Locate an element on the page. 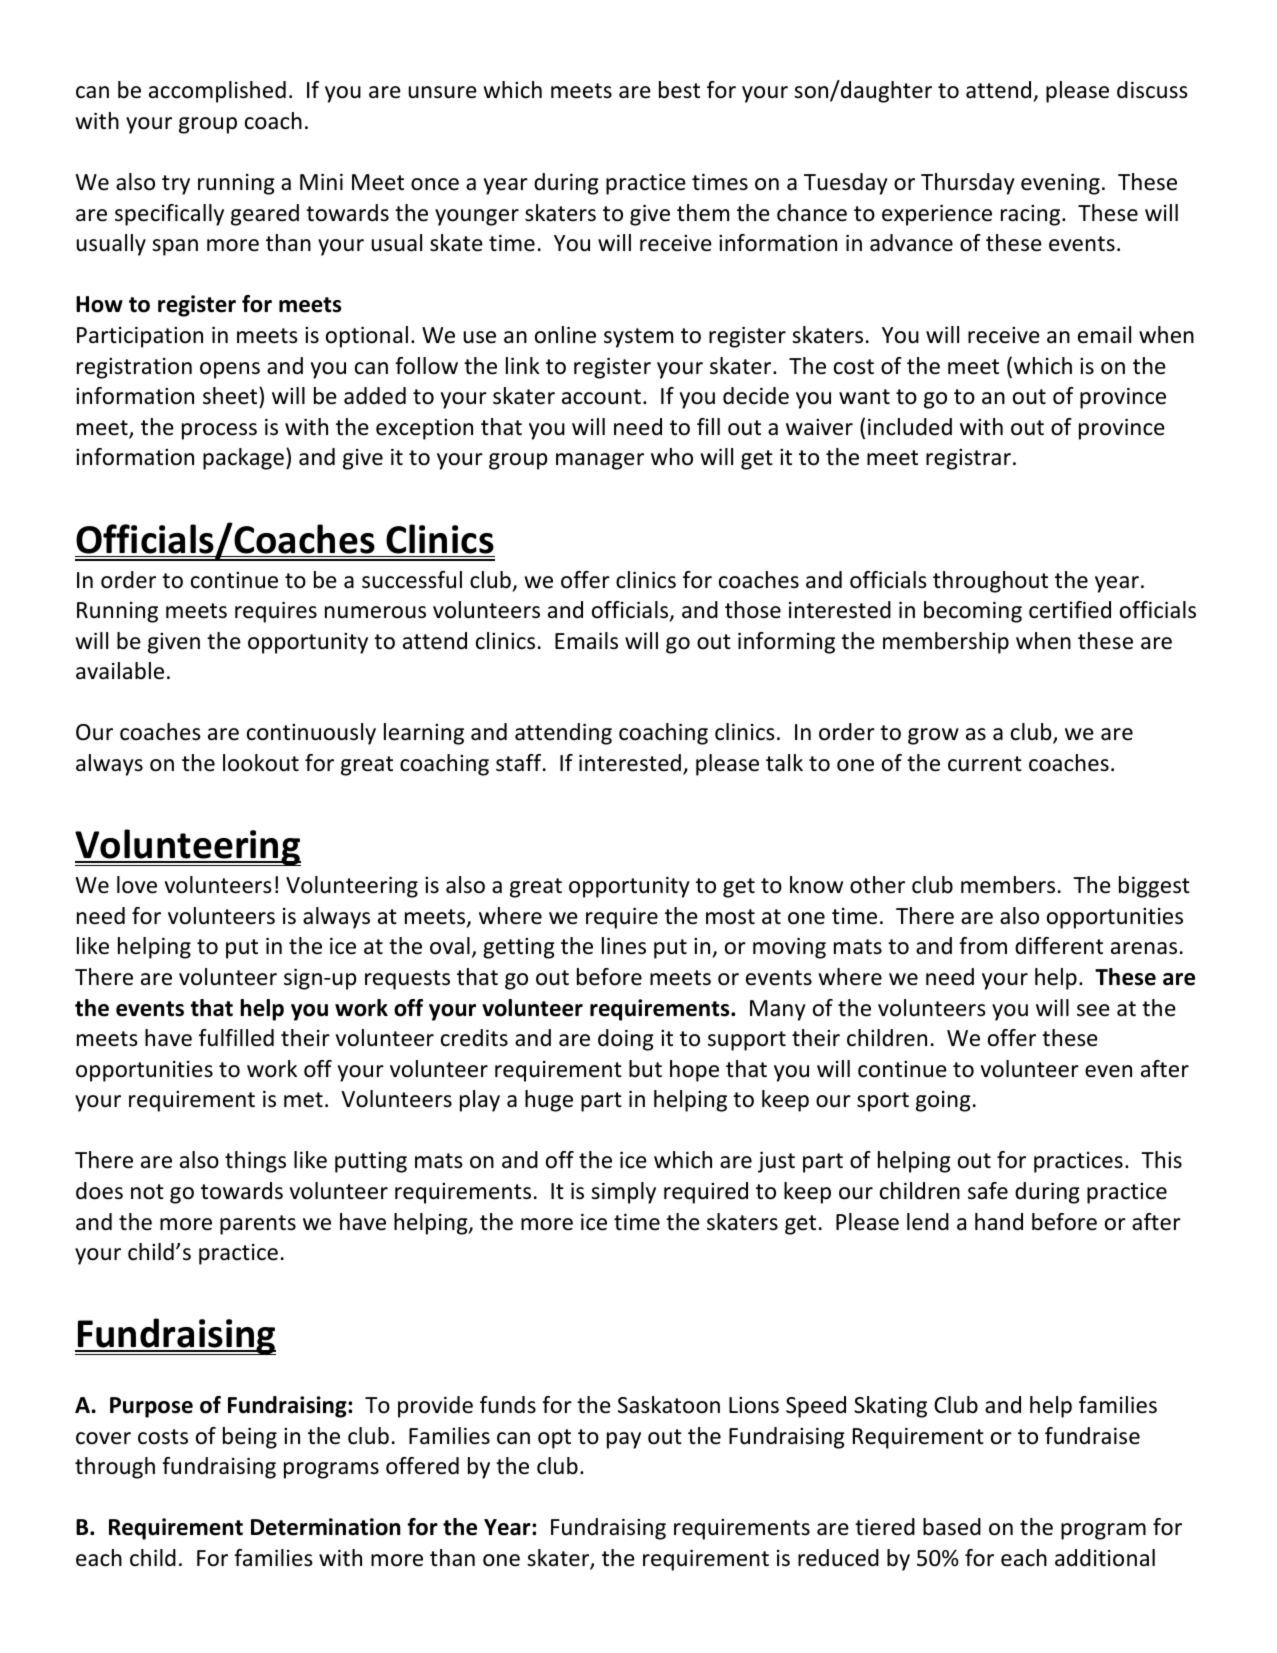  those is located at coordinates (753, 610).
